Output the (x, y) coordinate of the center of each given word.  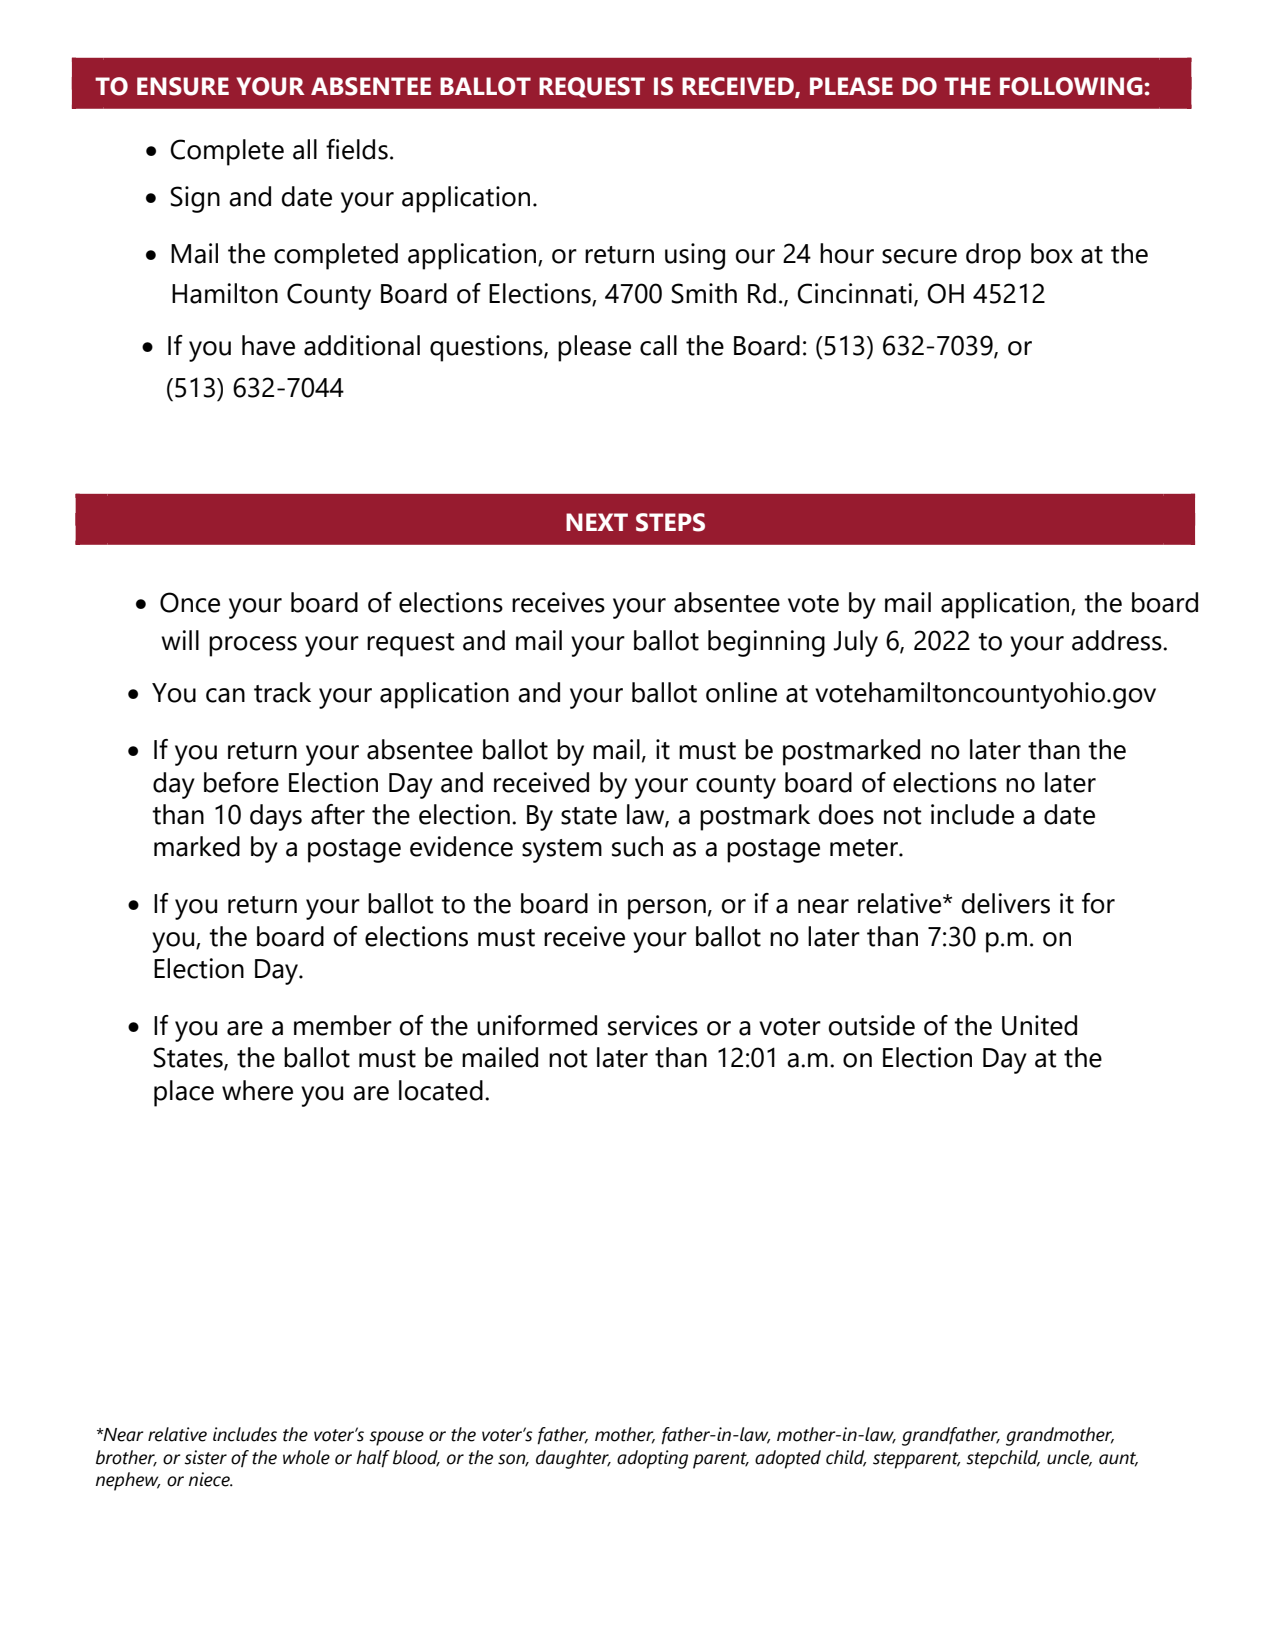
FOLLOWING (1072, 86)
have (268, 345)
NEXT (597, 522)
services (653, 1025)
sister (205, 1457)
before (241, 782)
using (695, 256)
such (637, 846)
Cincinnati (854, 293)
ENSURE (183, 86)
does (846, 814)
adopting (652, 1459)
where (257, 1090)
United (1039, 1025)
